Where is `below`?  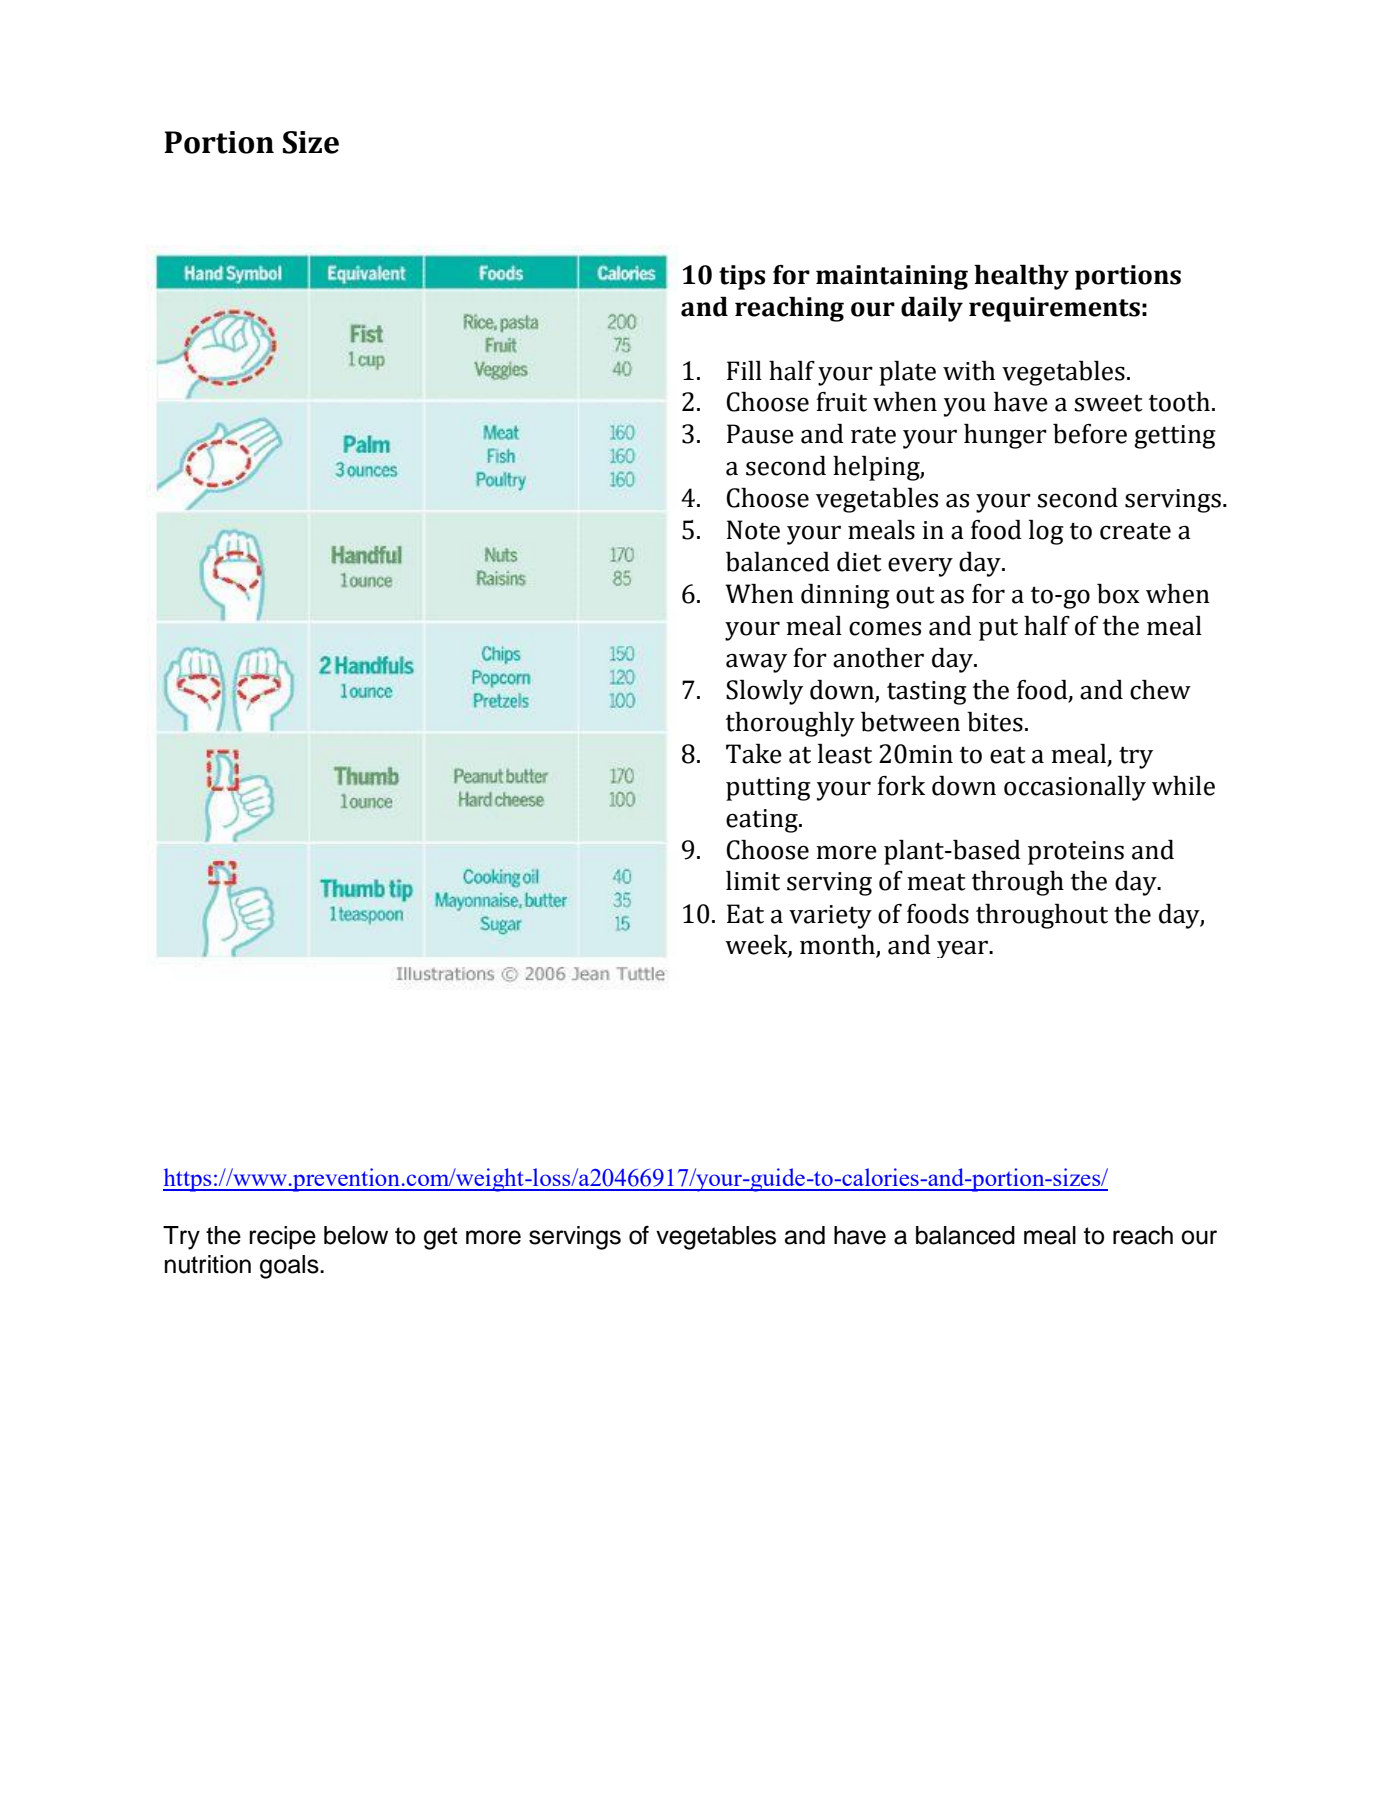 below is located at coordinates (356, 1235).
